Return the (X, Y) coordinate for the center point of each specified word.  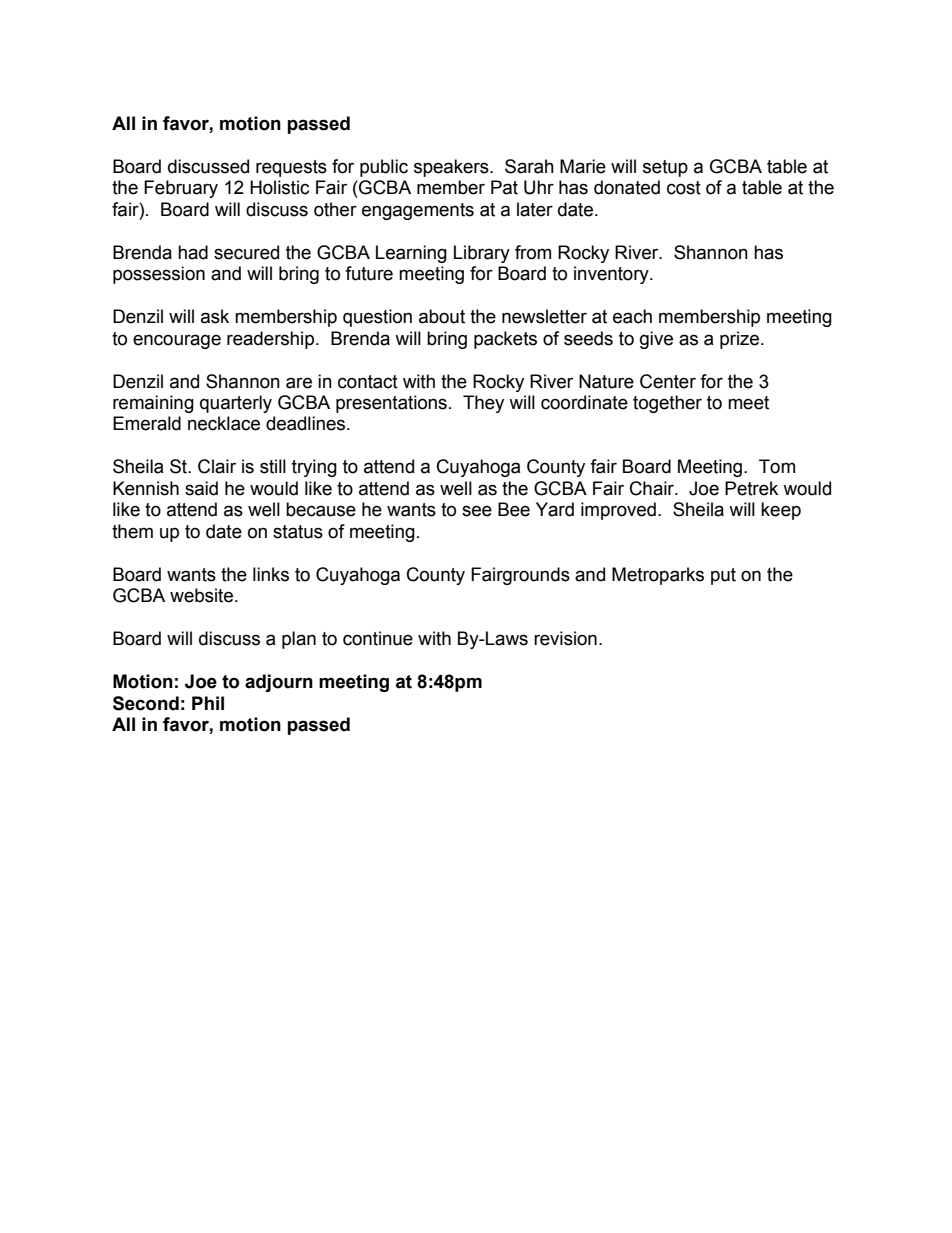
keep (781, 511)
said (201, 488)
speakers (452, 168)
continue (378, 638)
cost (684, 188)
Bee (514, 509)
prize (741, 340)
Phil (208, 703)
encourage (177, 341)
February (181, 189)
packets (505, 340)
